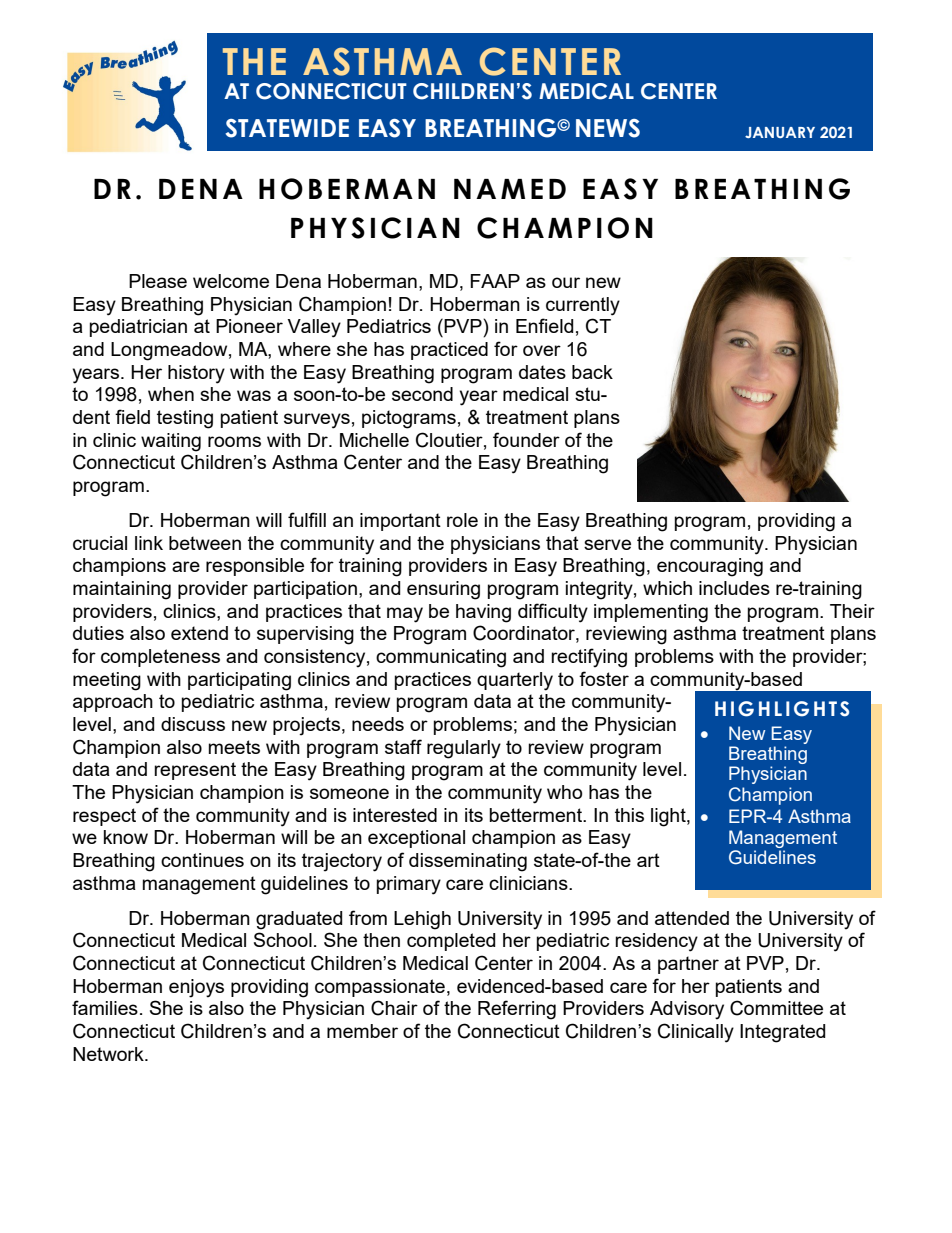 The width and height of the document is (952, 1233). I want to click on regularly, so click(464, 749).
